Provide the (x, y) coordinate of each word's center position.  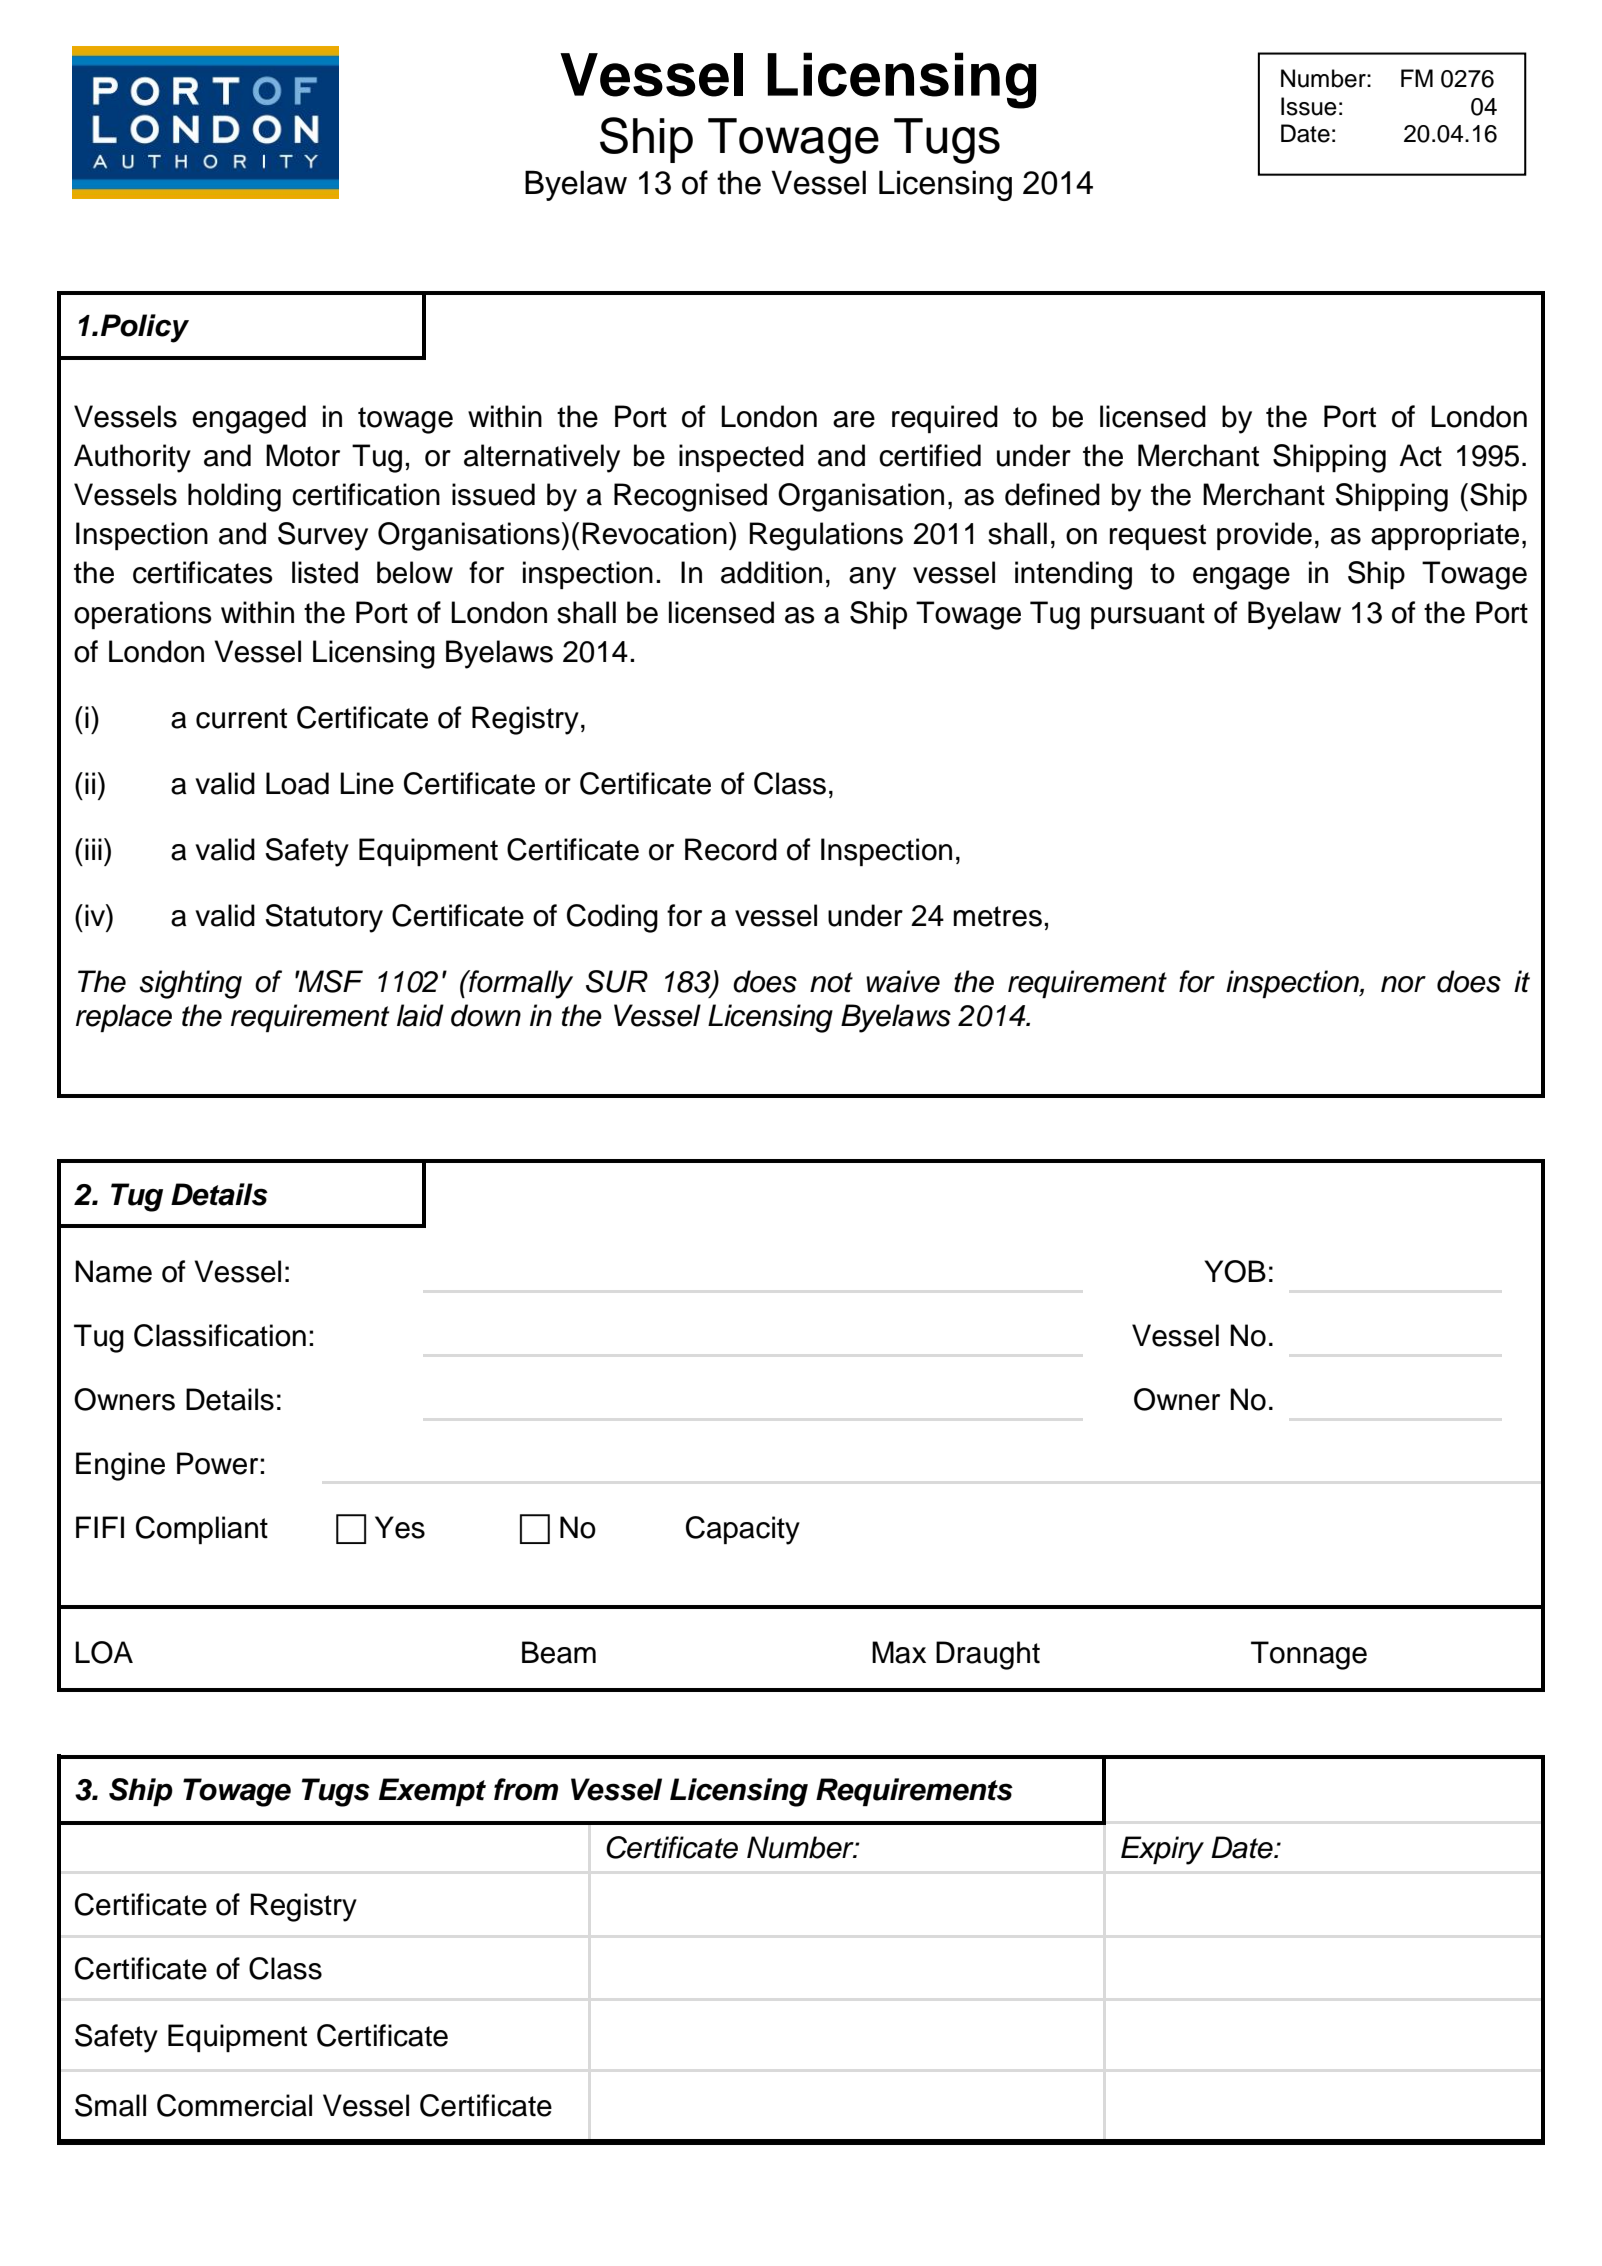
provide (1264, 536)
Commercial (234, 2105)
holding (234, 497)
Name (113, 1271)
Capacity (743, 1530)
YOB (1235, 1271)
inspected (741, 458)
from (526, 1789)
